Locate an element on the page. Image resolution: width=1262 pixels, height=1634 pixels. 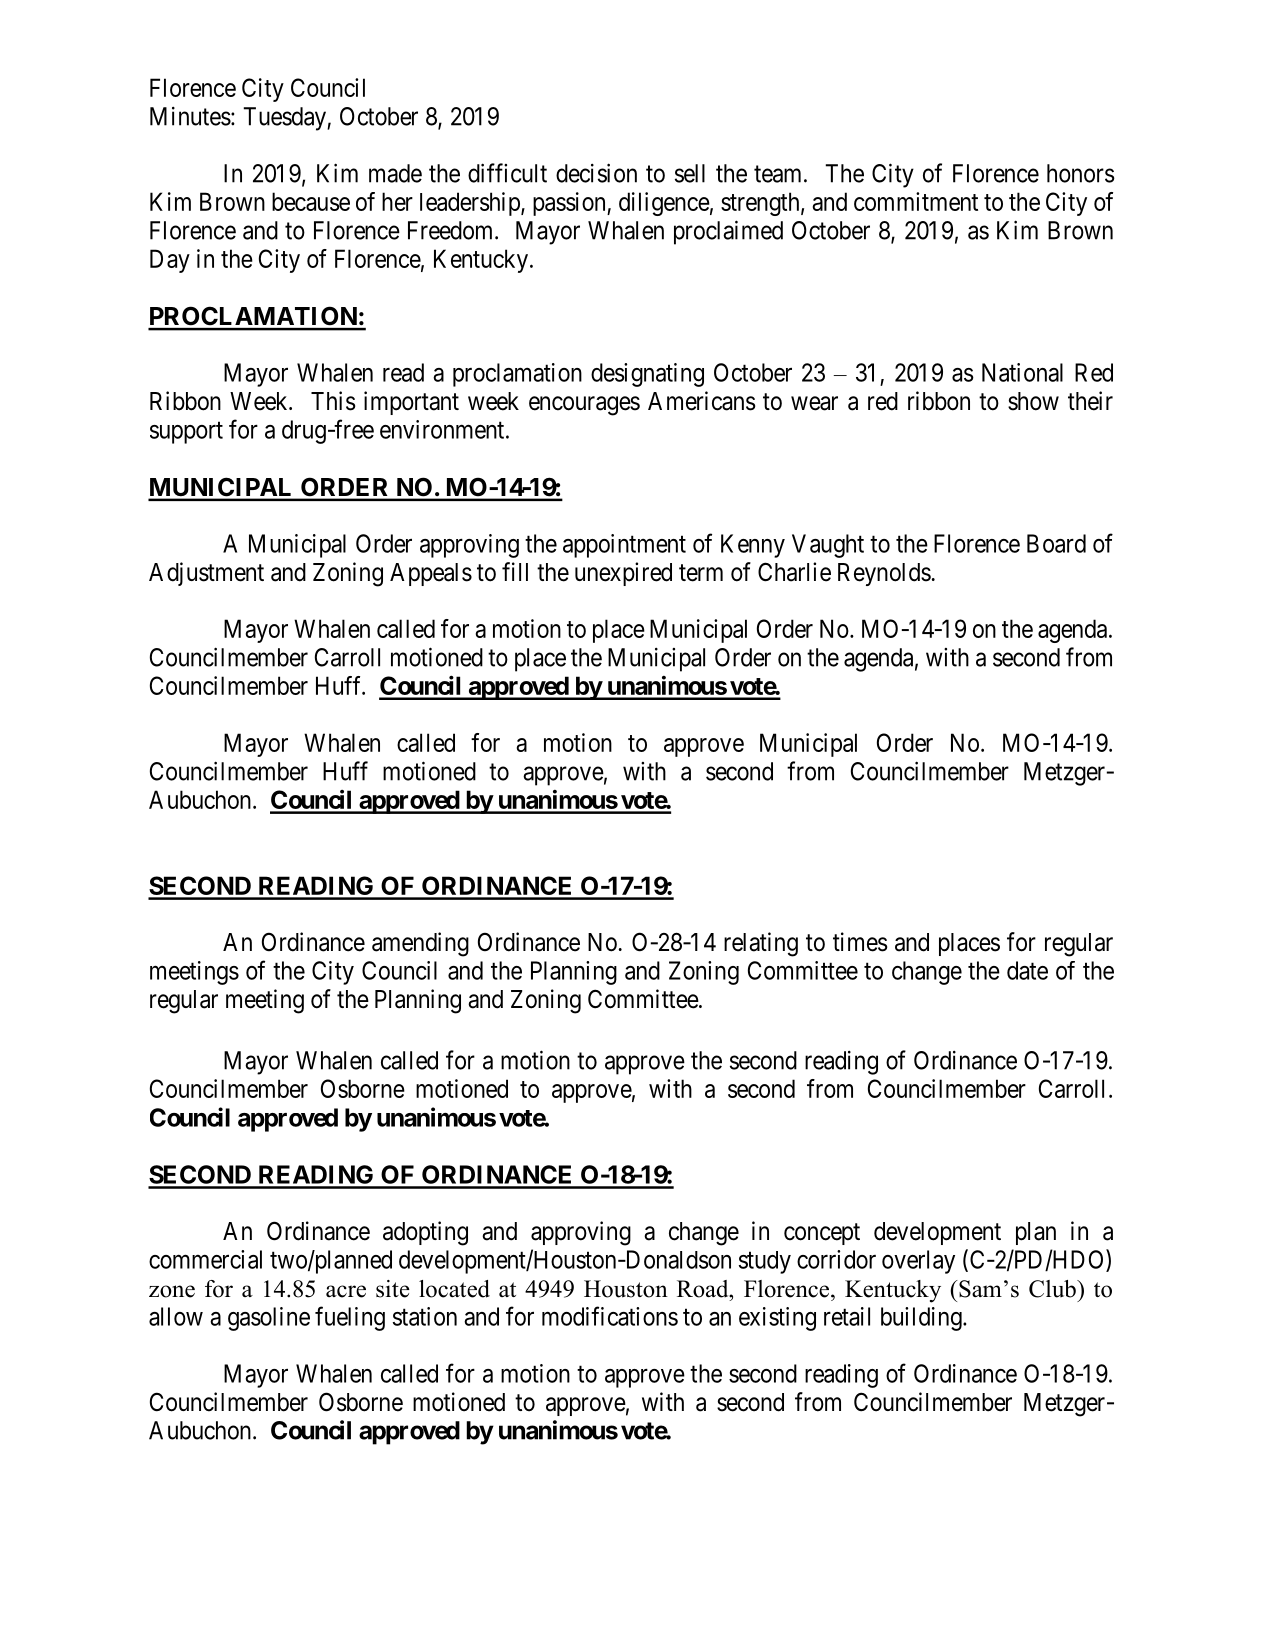
because is located at coordinates (311, 201).
